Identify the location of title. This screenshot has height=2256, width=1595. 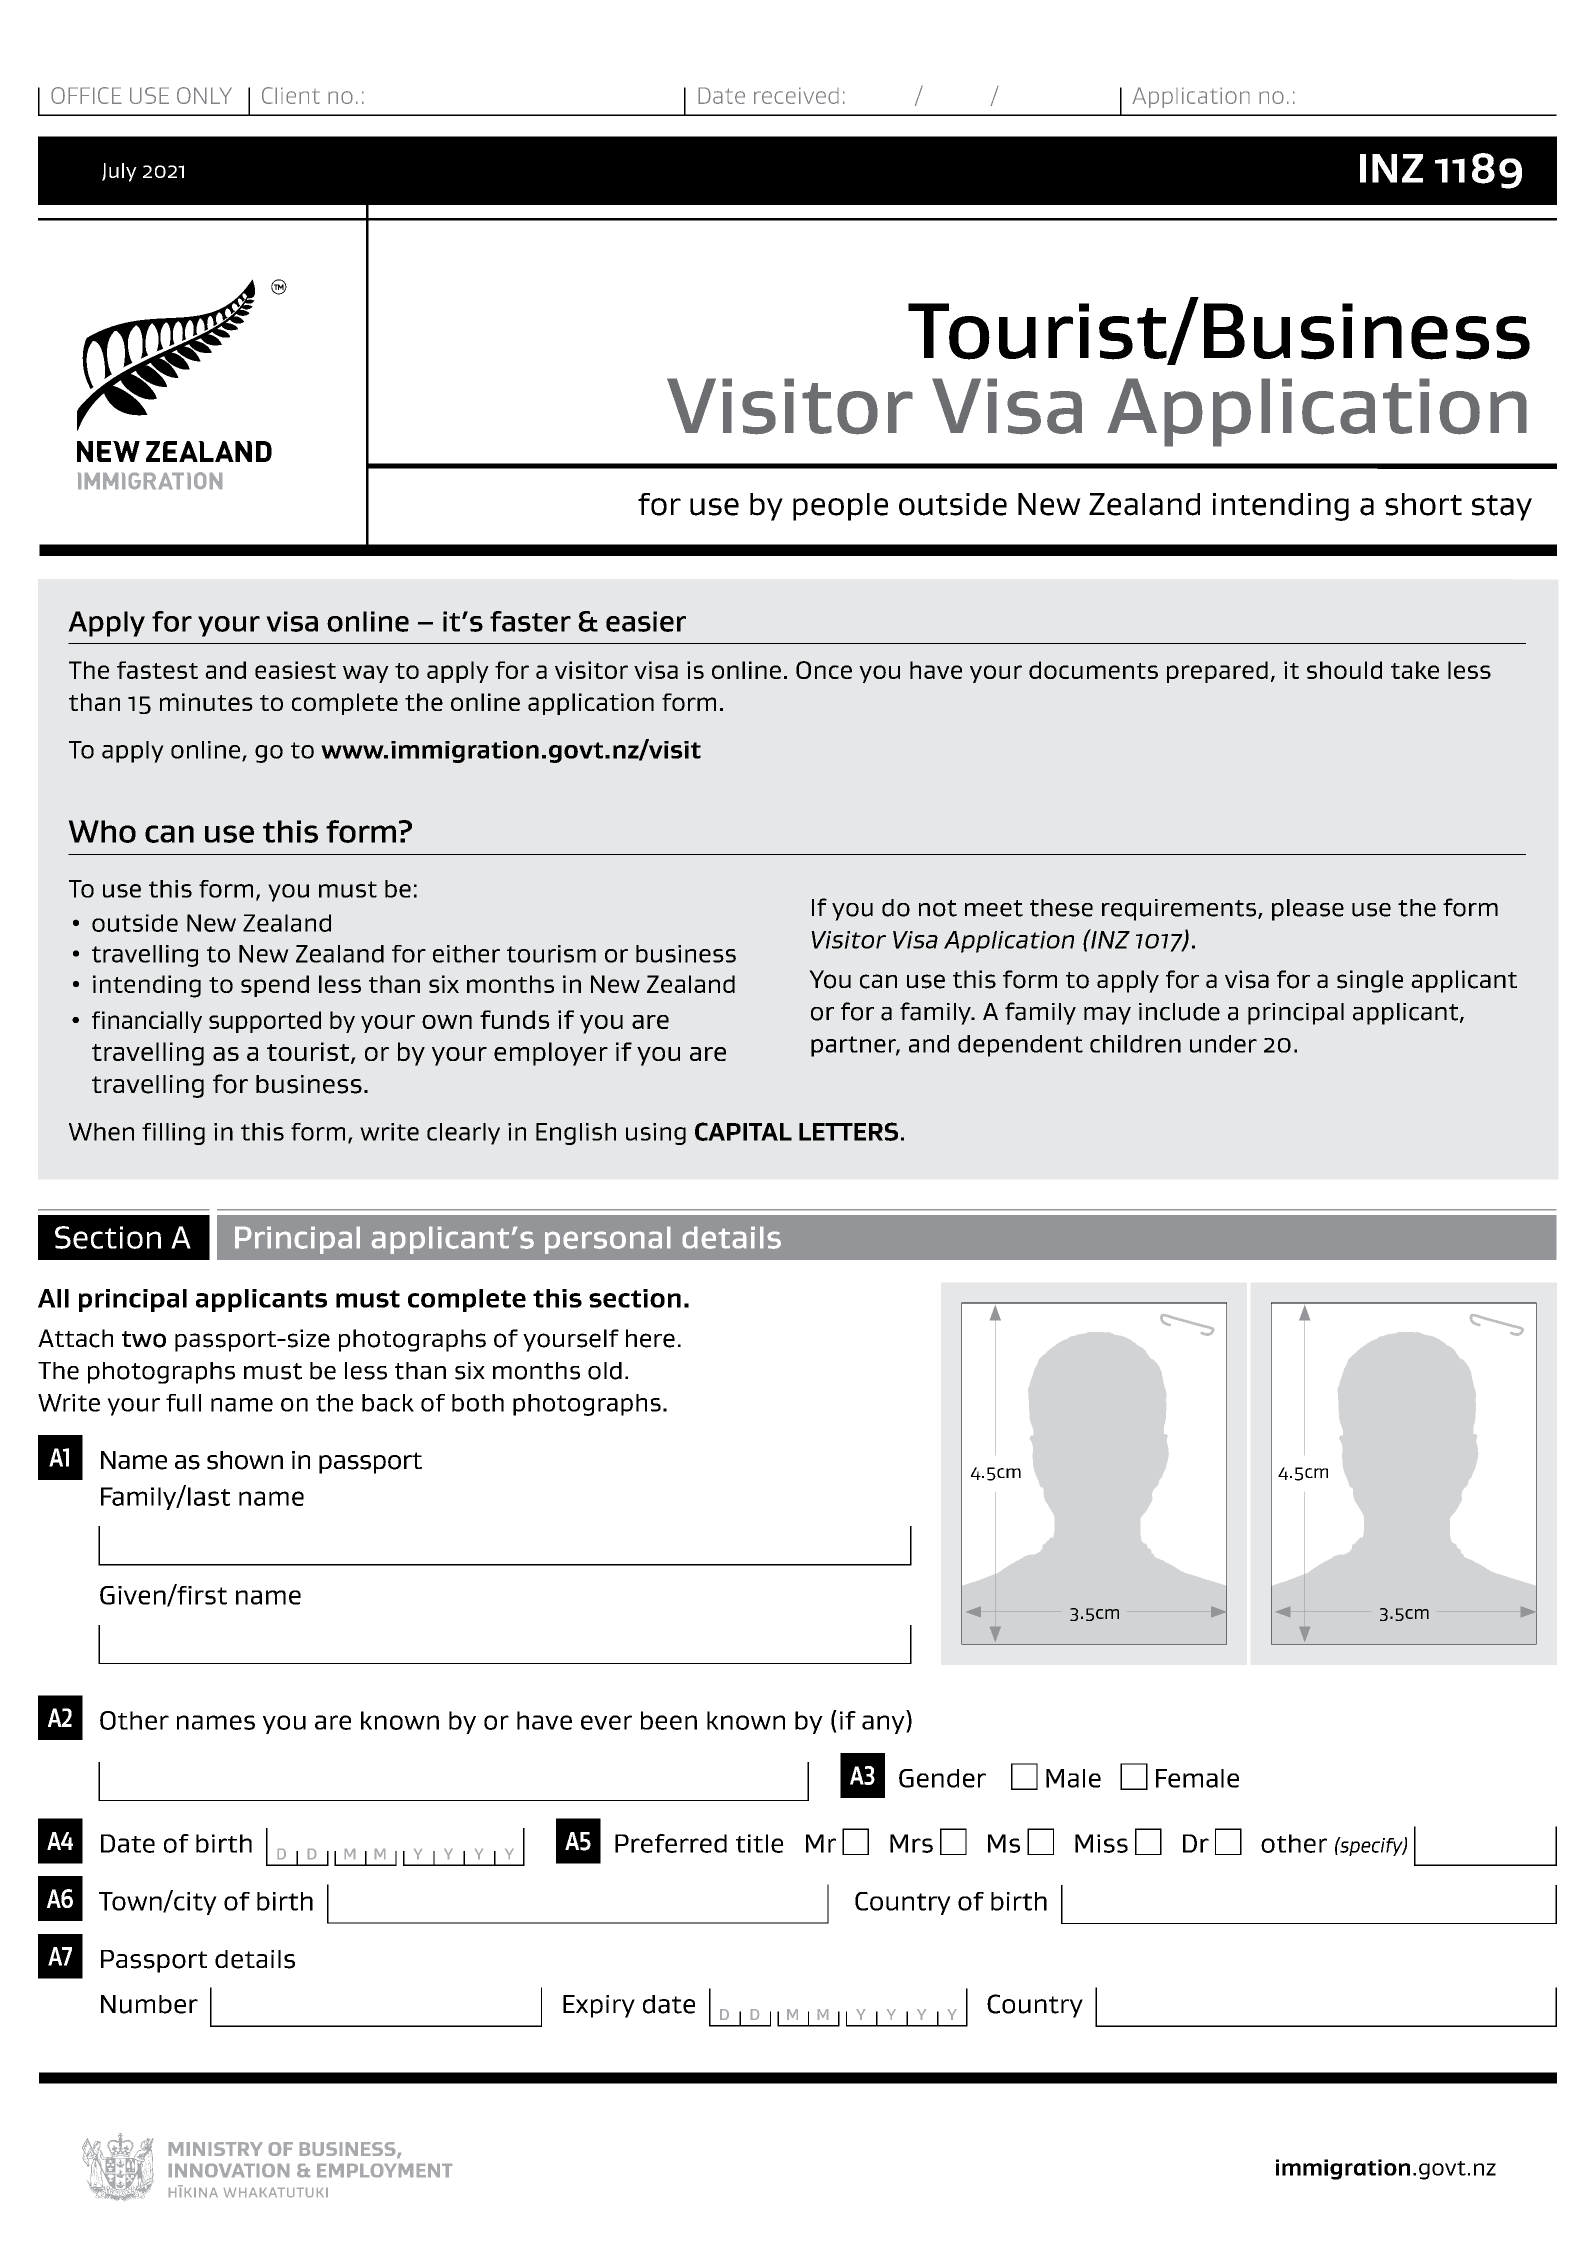
(759, 1843).
